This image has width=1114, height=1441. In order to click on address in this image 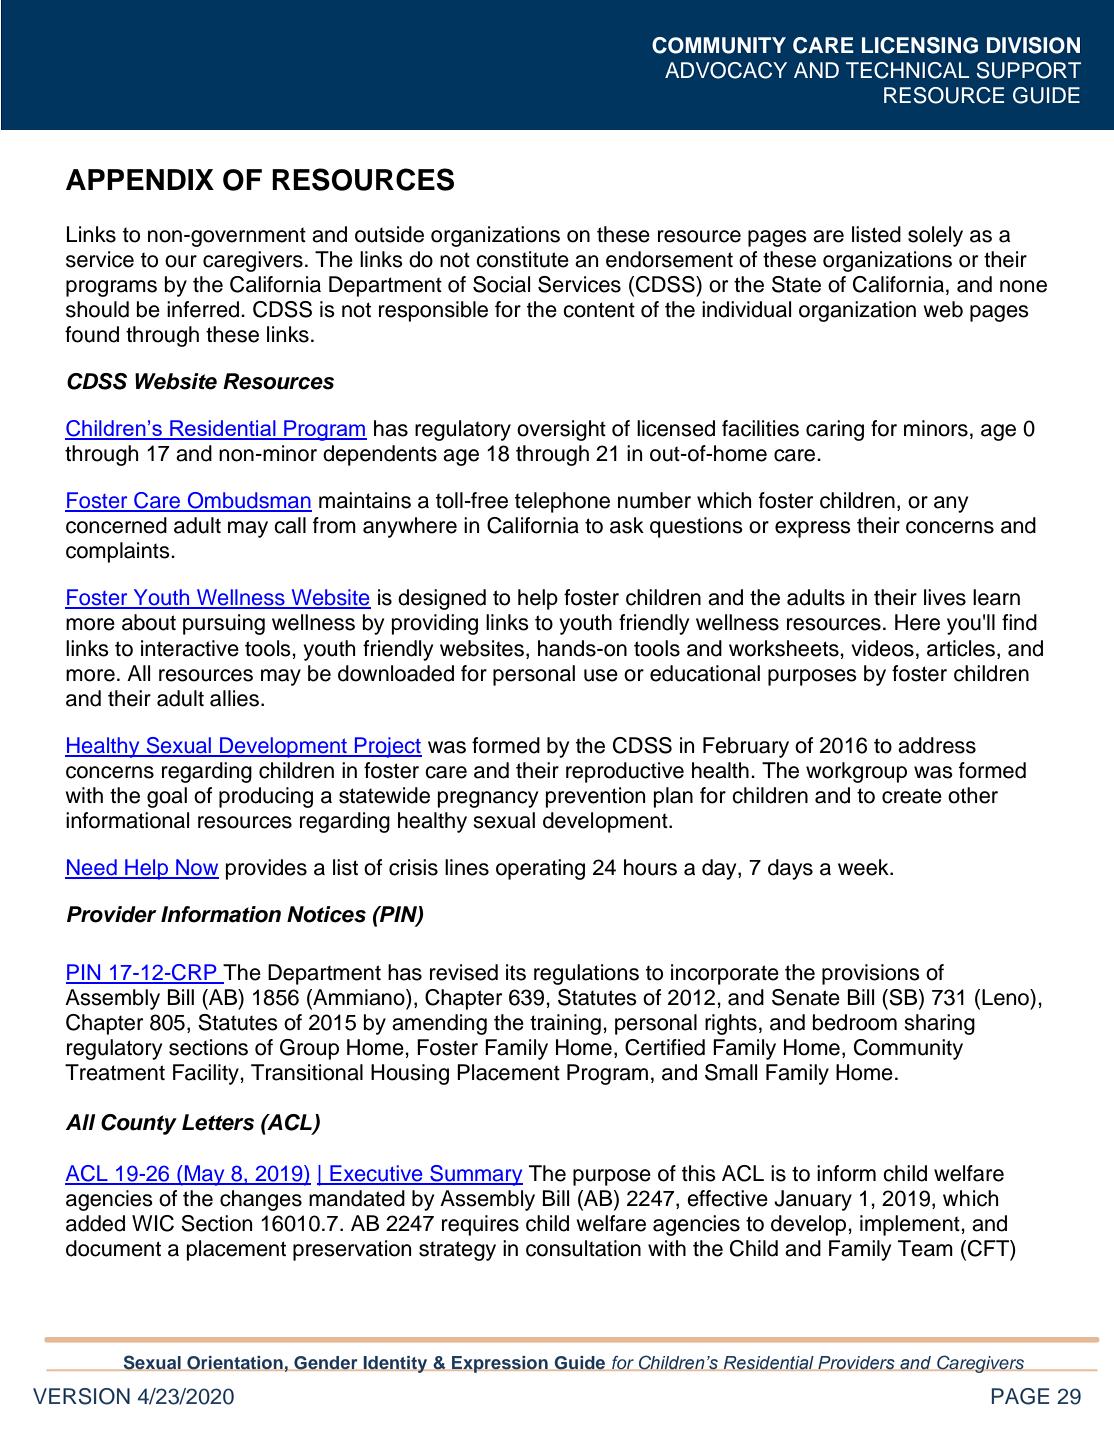, I will do `click(937, 745)`.
